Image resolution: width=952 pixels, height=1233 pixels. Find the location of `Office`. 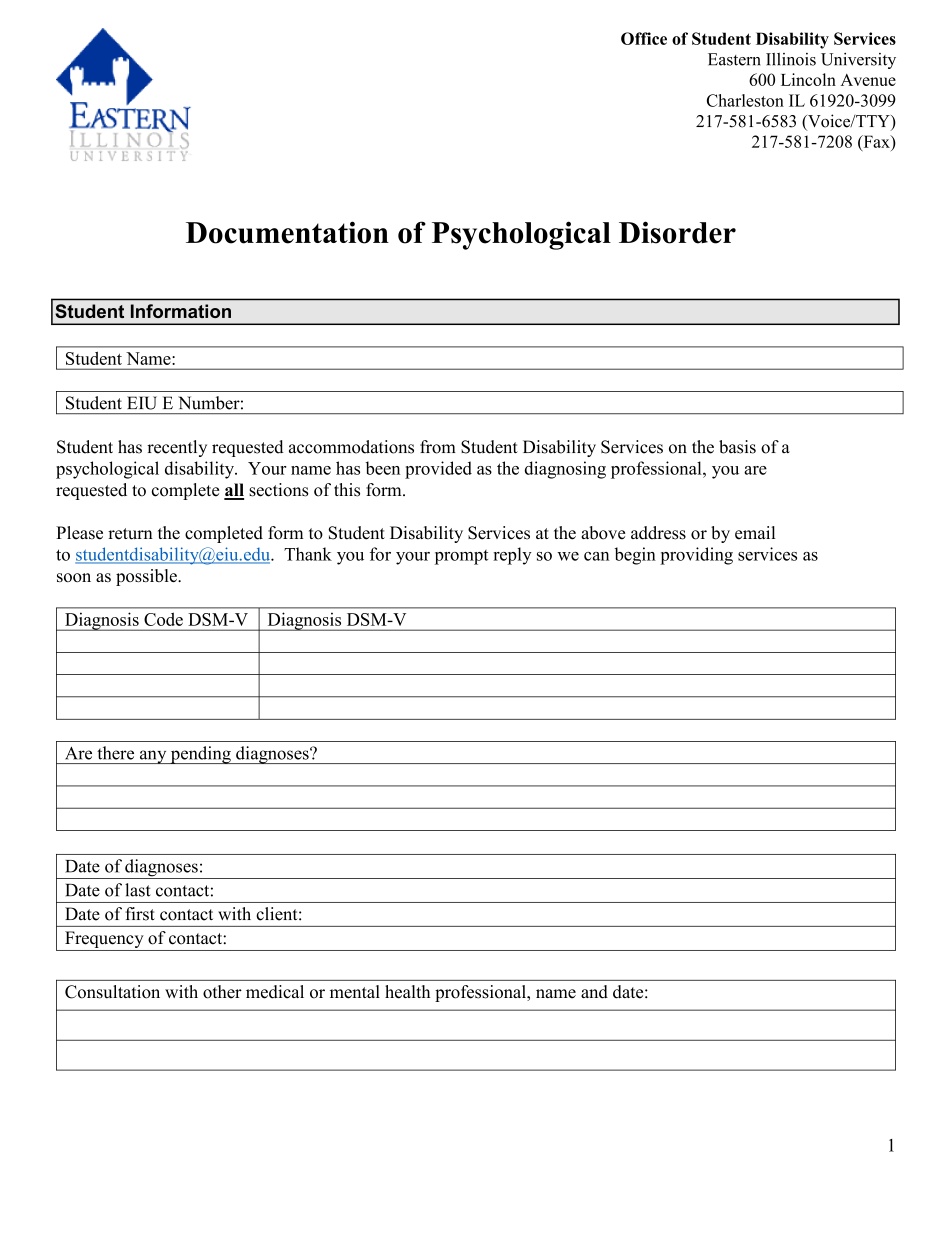

Office is located at coordinates (644, 38).
